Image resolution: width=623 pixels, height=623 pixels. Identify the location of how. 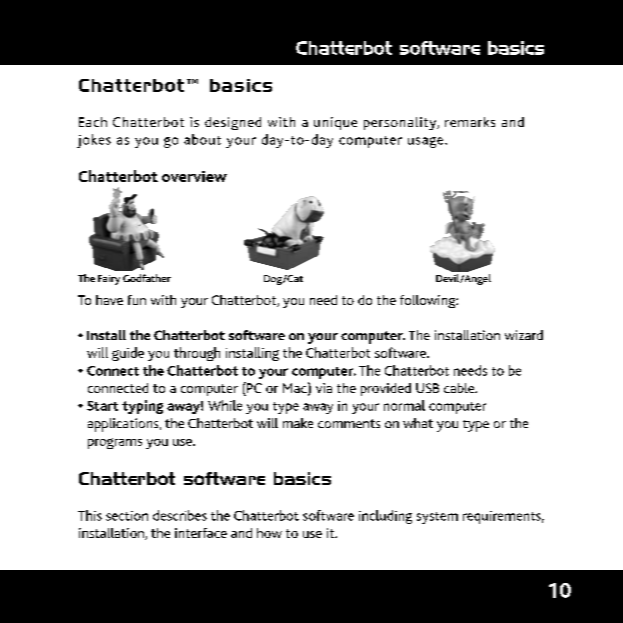
(269, 533).
